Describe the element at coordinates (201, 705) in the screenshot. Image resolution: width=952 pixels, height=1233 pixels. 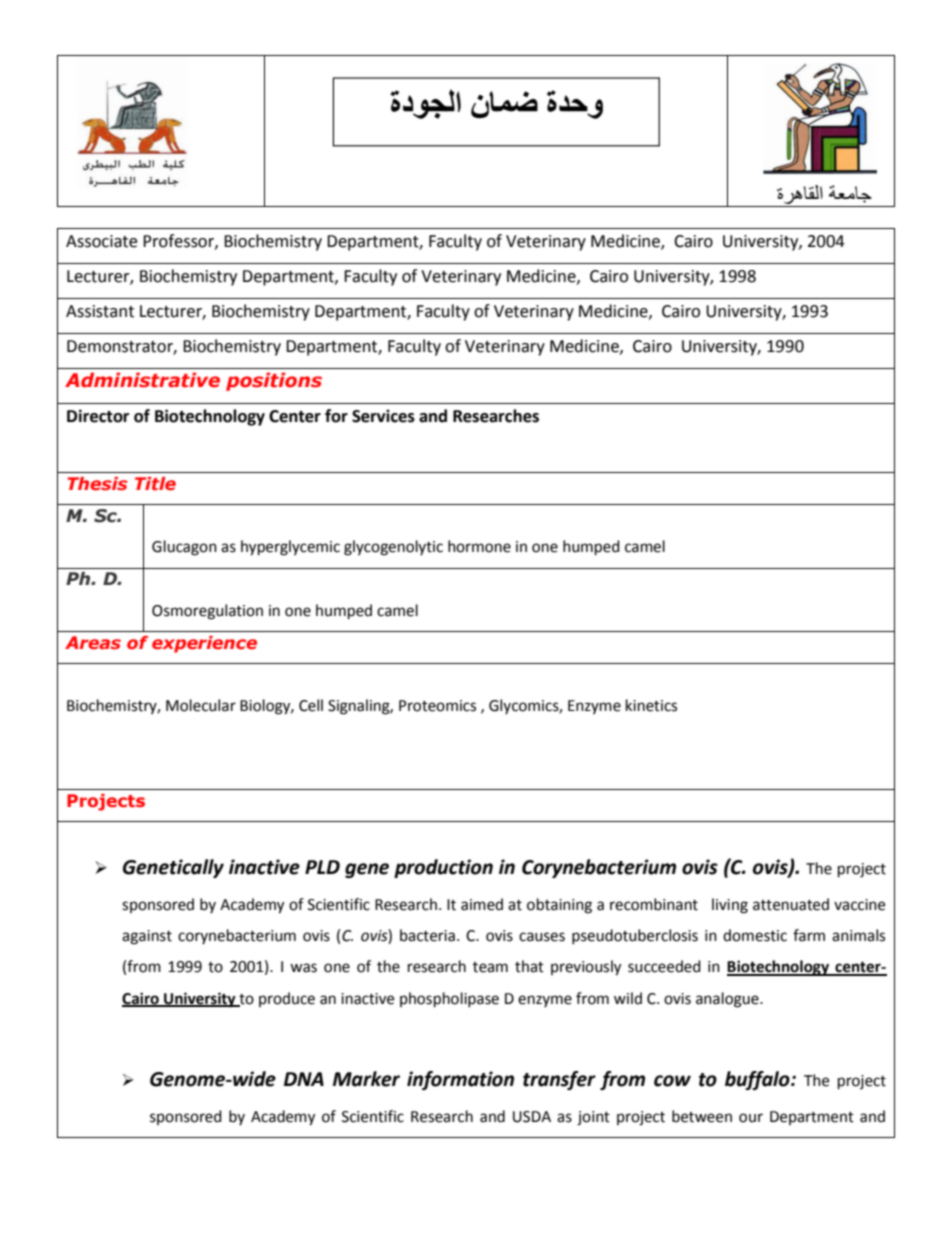
I see `Molecular` at that location.
